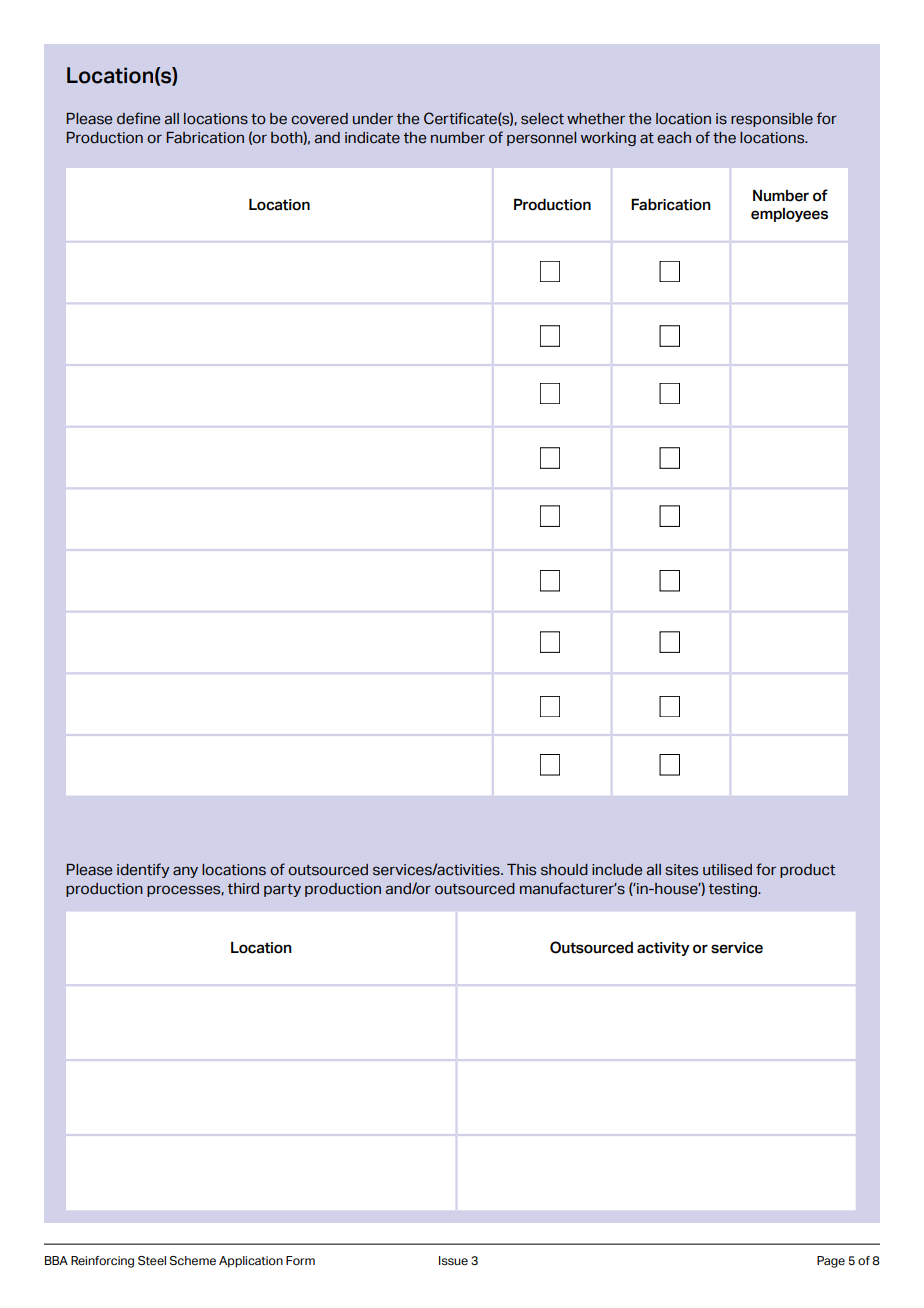 The width and height of the screenshot is (924, 1308). I want to click on utilised, so click(727, 870).
